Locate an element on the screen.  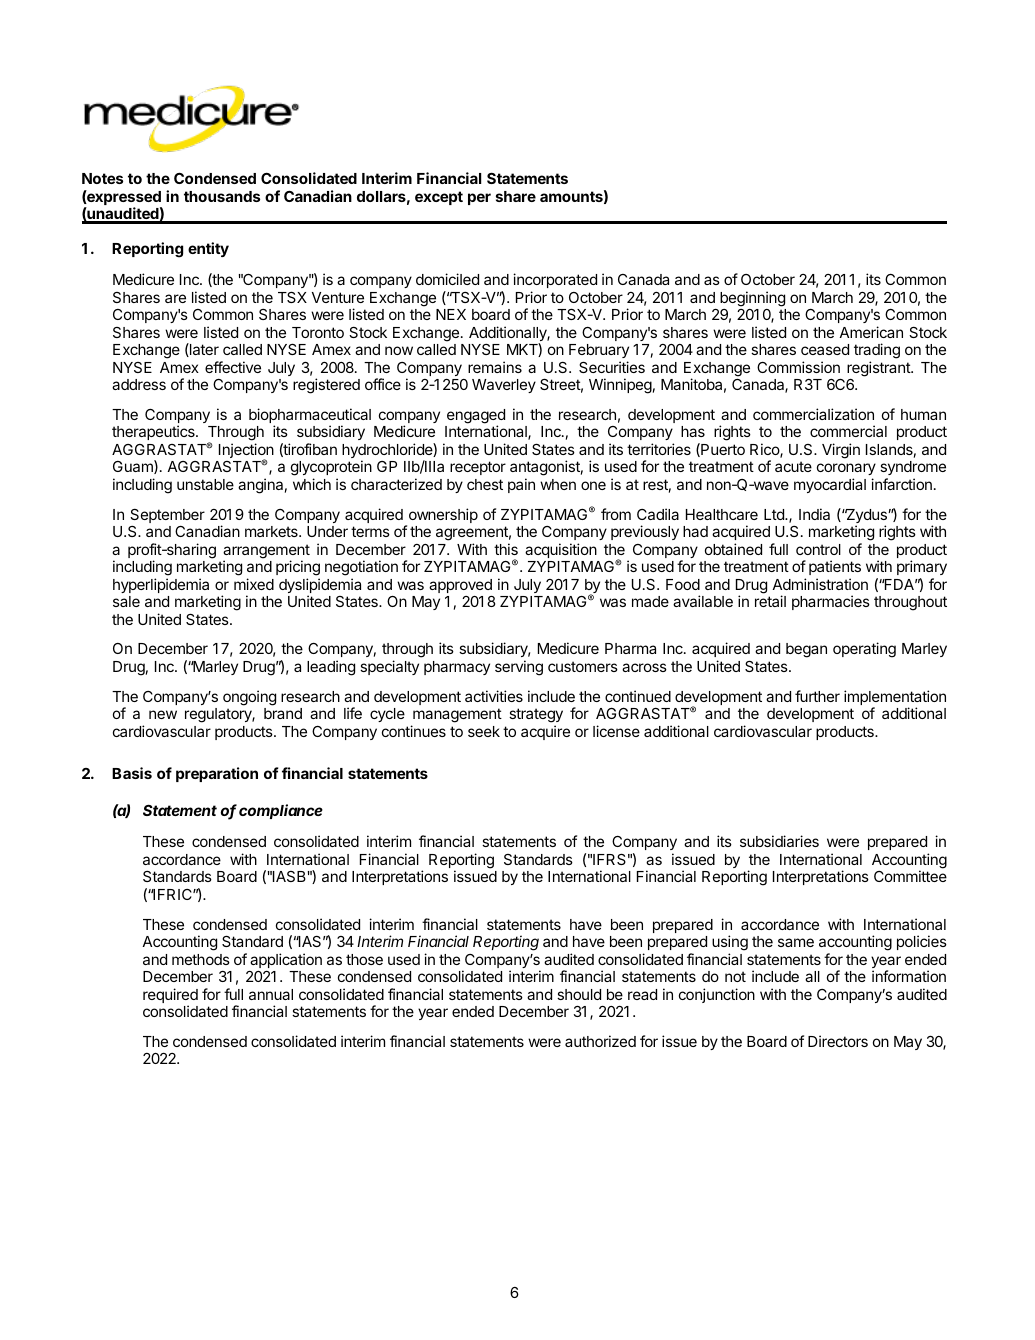
except is located at coordinates (439, 198).
